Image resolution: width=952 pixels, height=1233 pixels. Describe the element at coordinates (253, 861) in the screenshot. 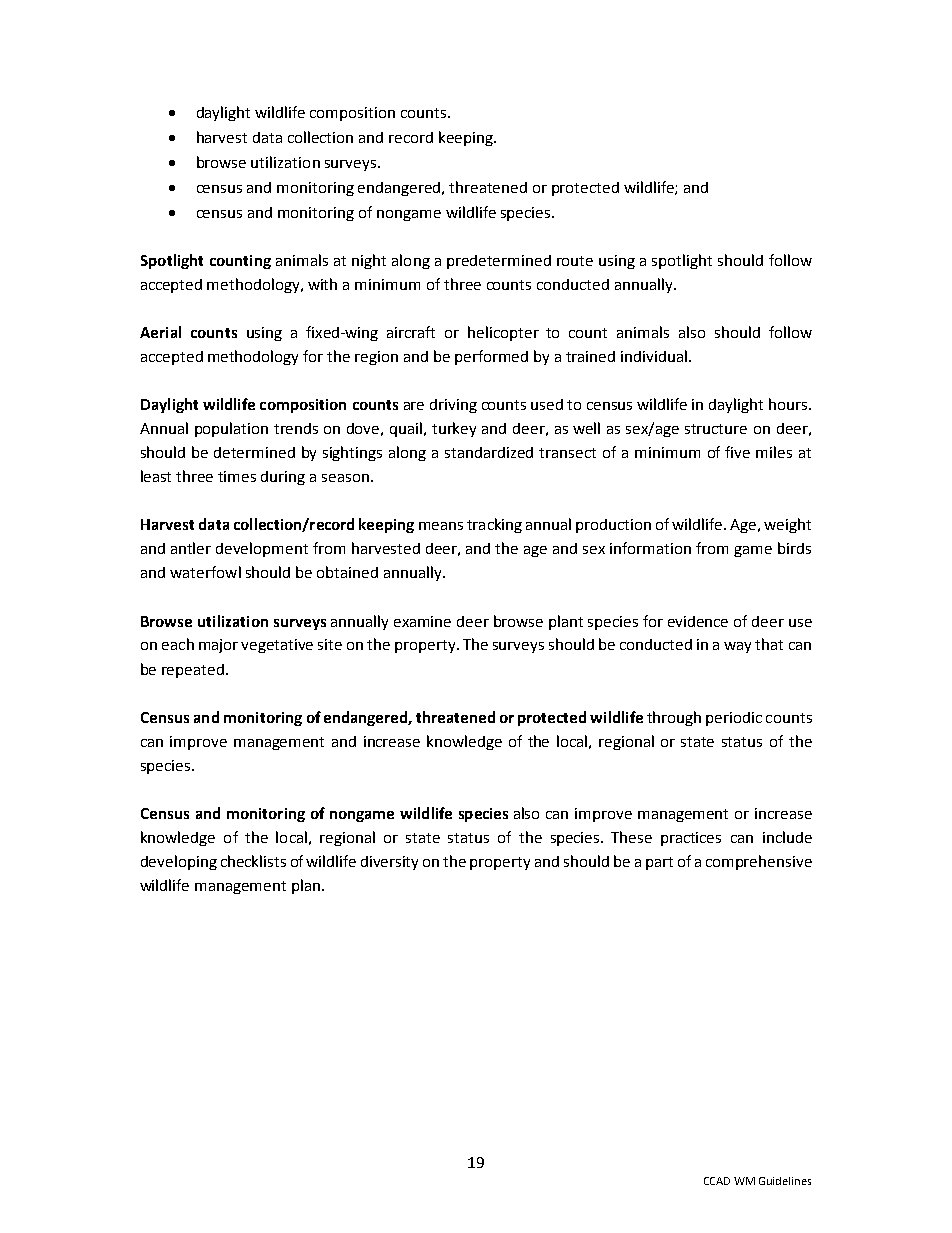

I see `checklists` at that location.
